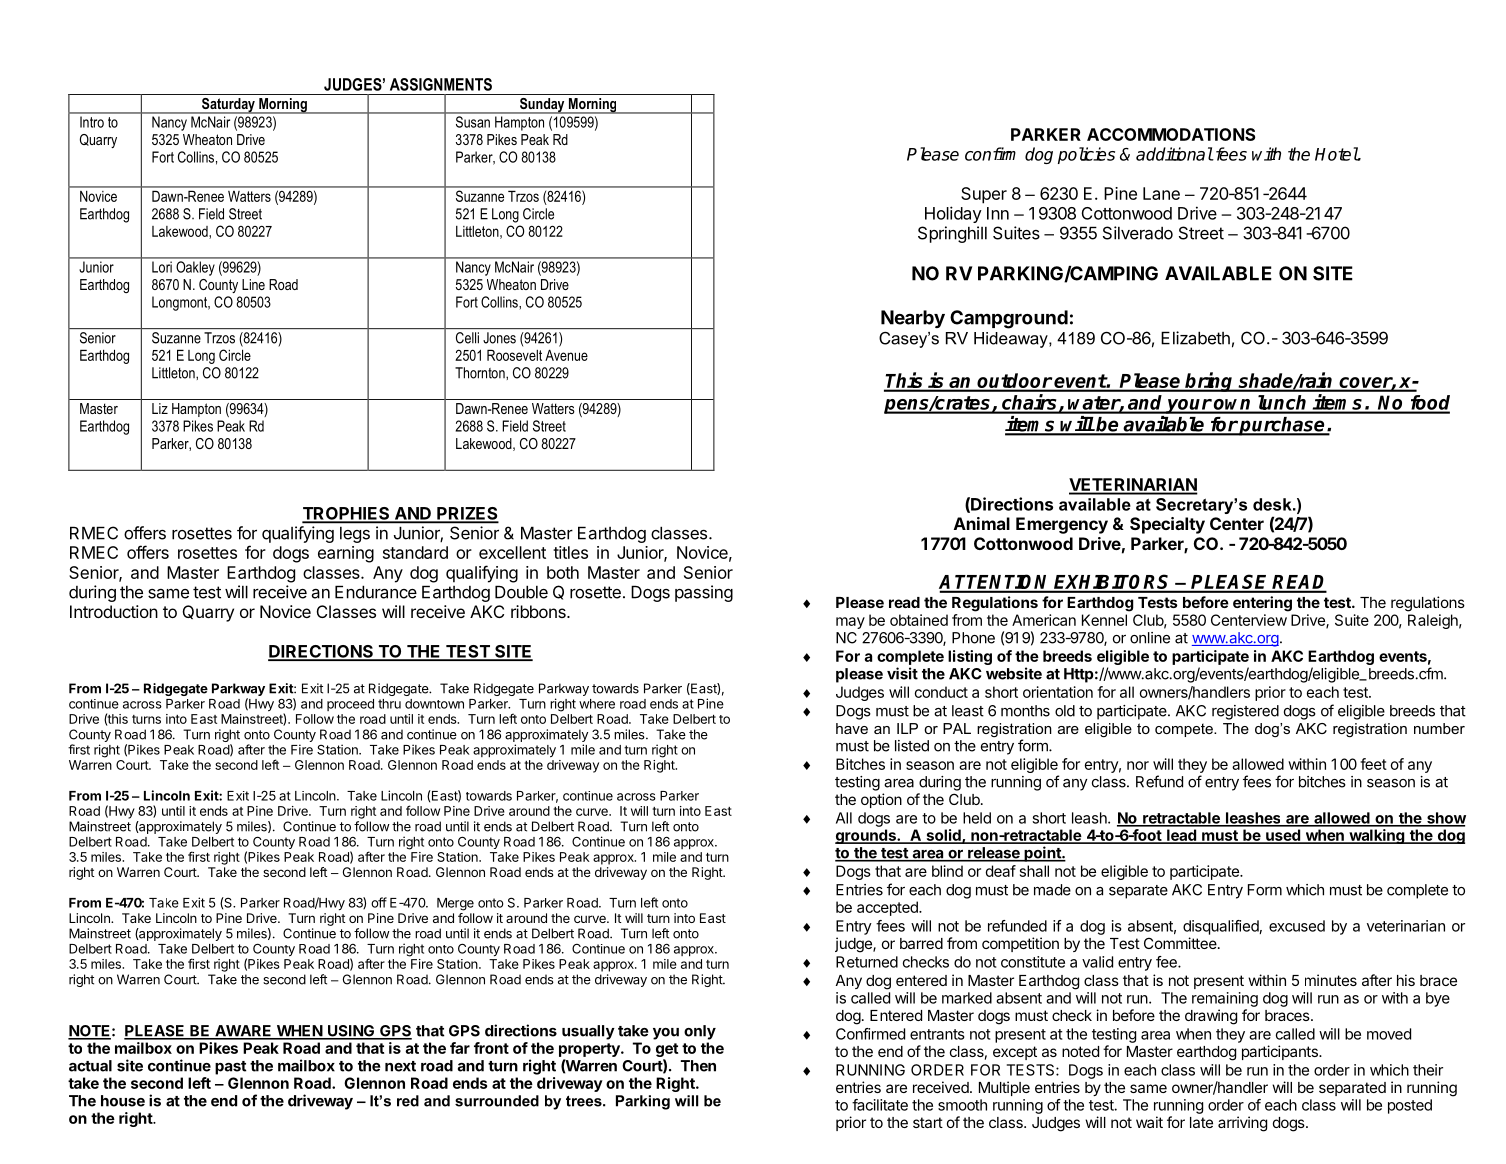 This screenshot has height=1164, width=1506. Describe the element at coordinates (231, 1068) in the screenshot. I see `past` at that location.
